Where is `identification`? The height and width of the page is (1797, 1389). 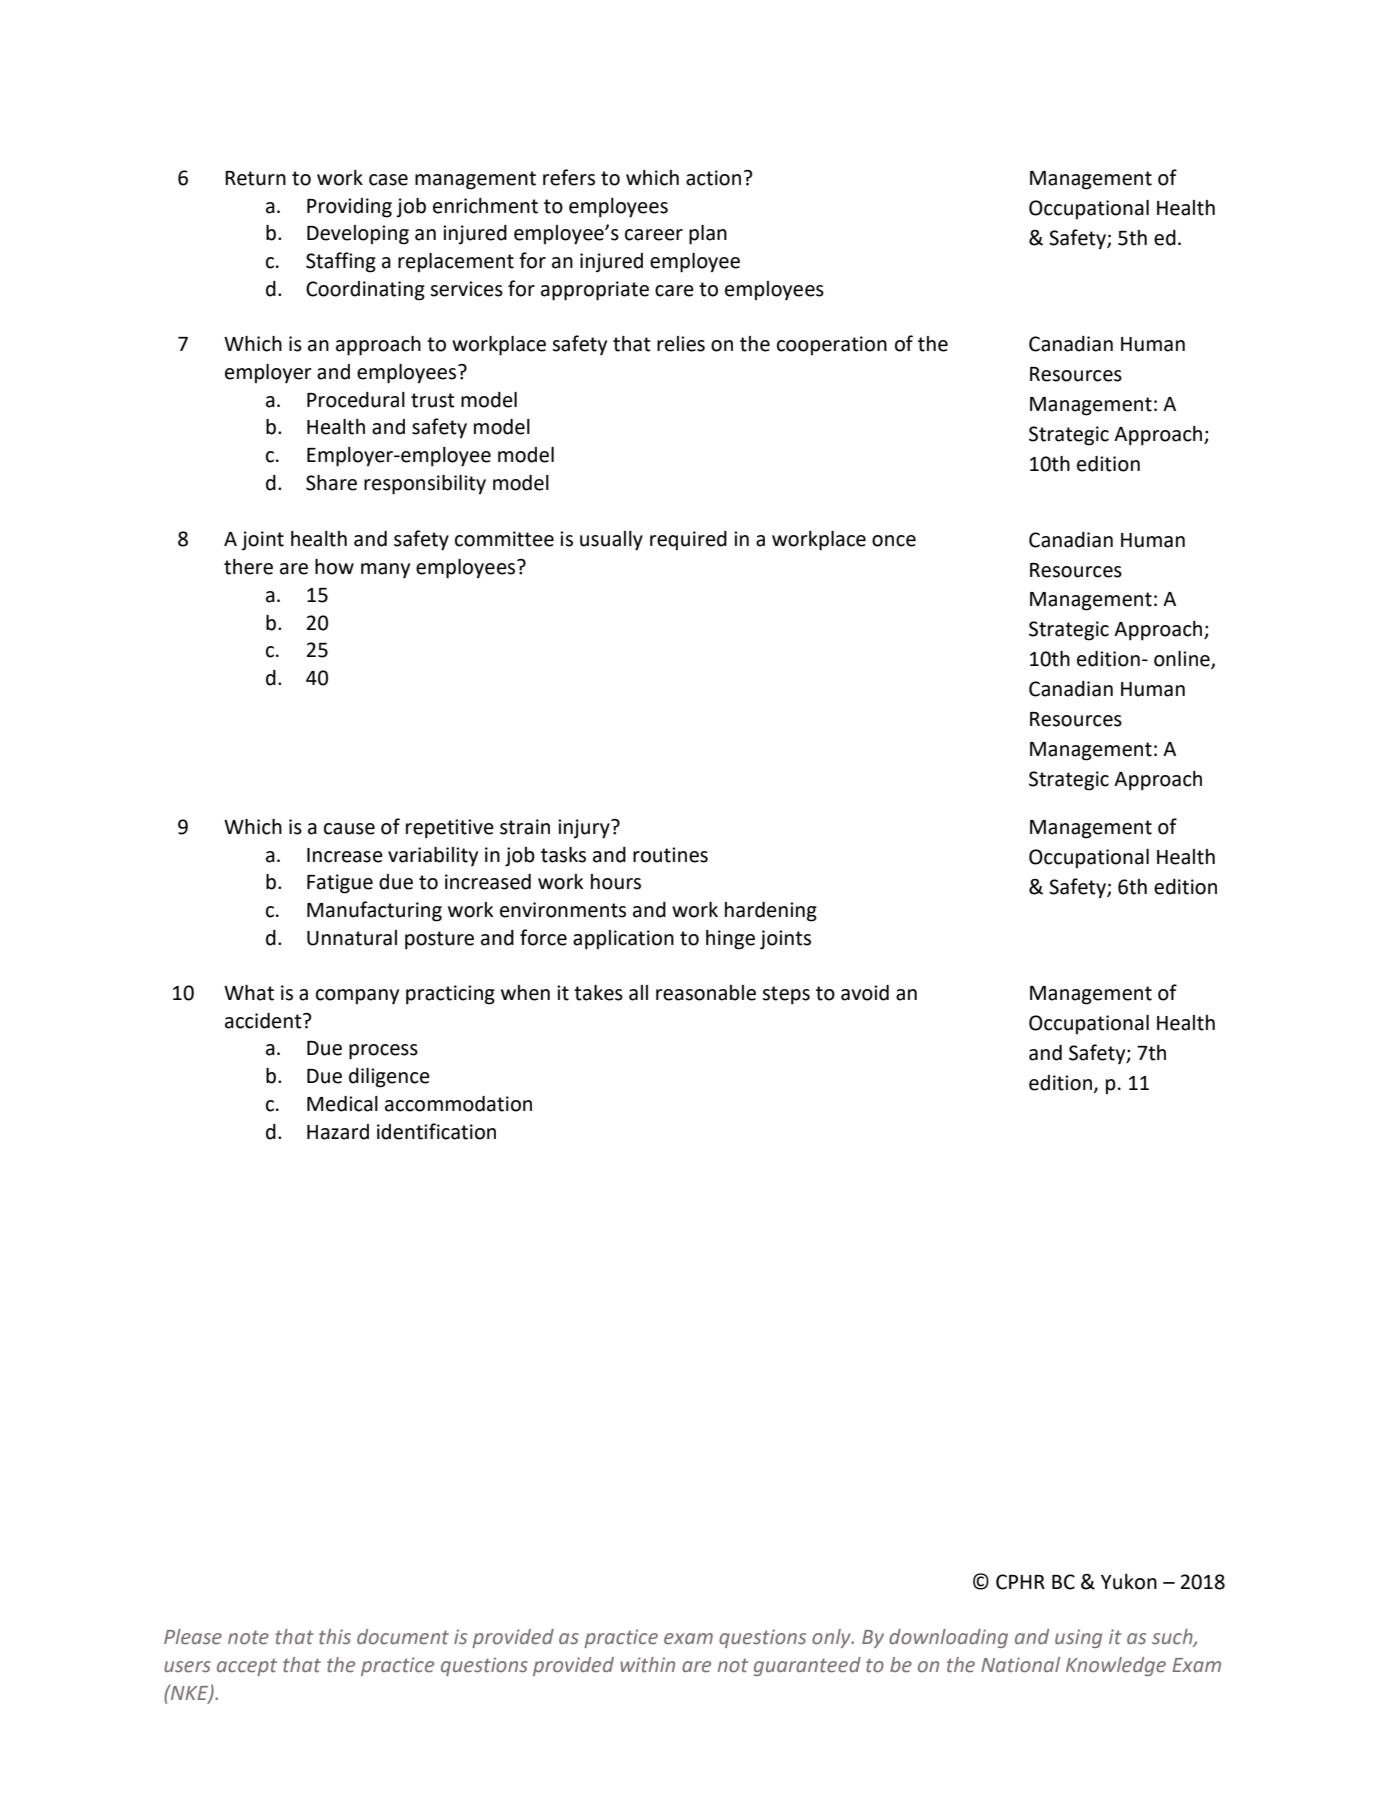 identification is located at coordinates (436, 1131).
